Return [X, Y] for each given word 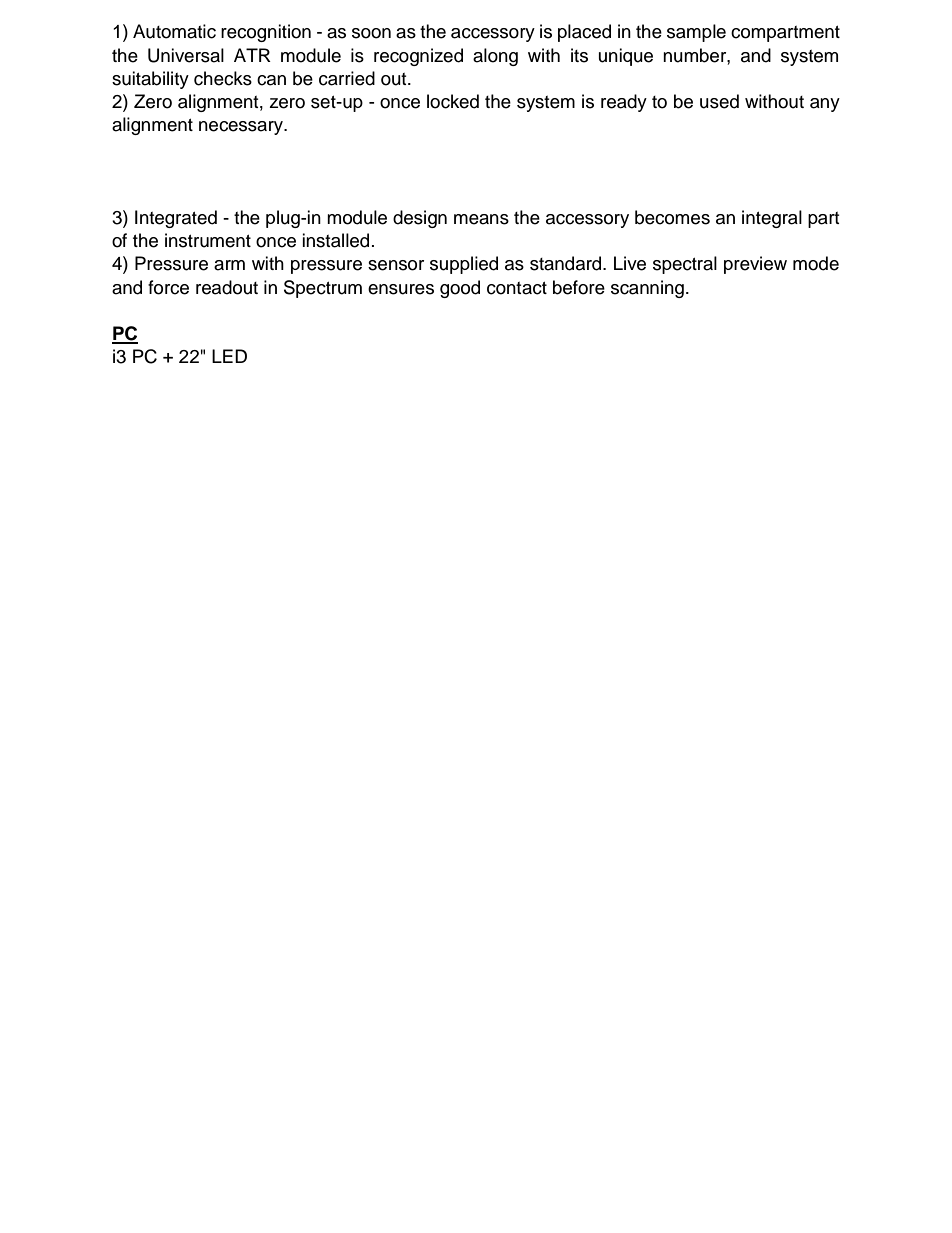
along [495, 57]
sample [696, 33]
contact [517, 288]
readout [227, 287]
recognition [266, 33]
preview [755, 265]
